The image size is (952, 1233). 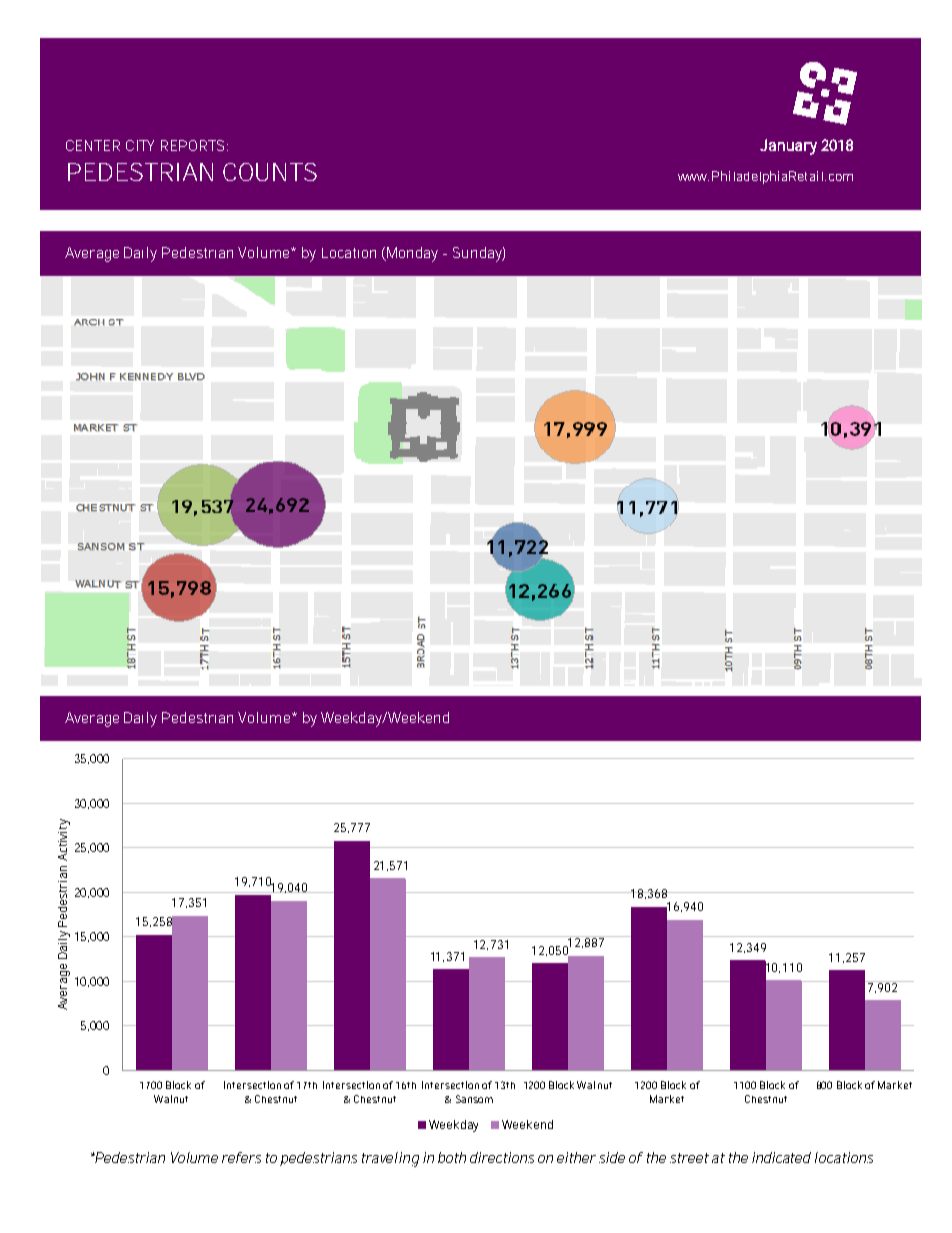 I want to click on both, so click(x=452, y=1157).
